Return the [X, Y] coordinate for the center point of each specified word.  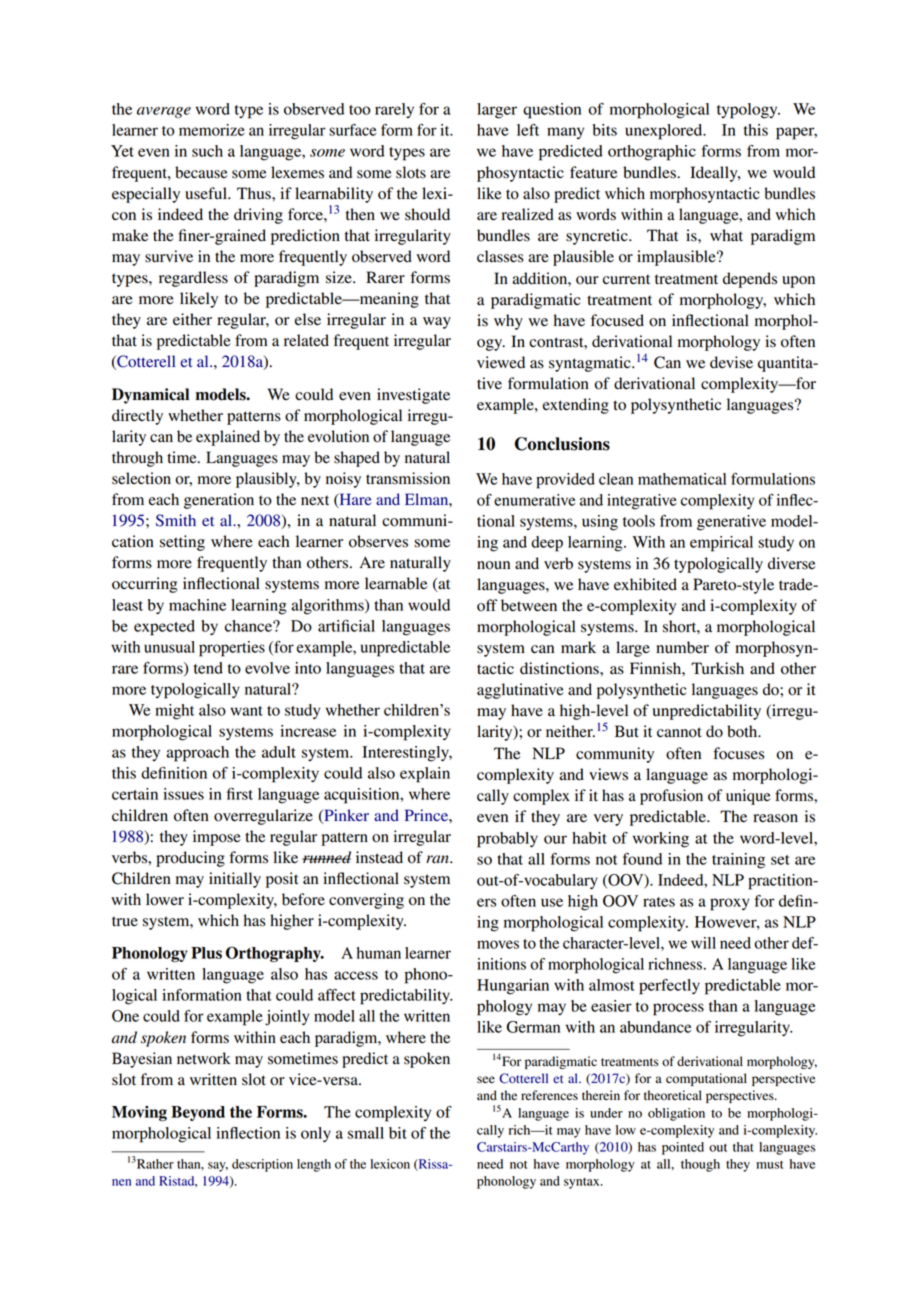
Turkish [717, 668]
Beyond [198, 1113]
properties [232, 649]
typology [748, 111]
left [528, 130]
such [207, 151]
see [486, 1079]
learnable [396, 583]
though [700, 1165]
